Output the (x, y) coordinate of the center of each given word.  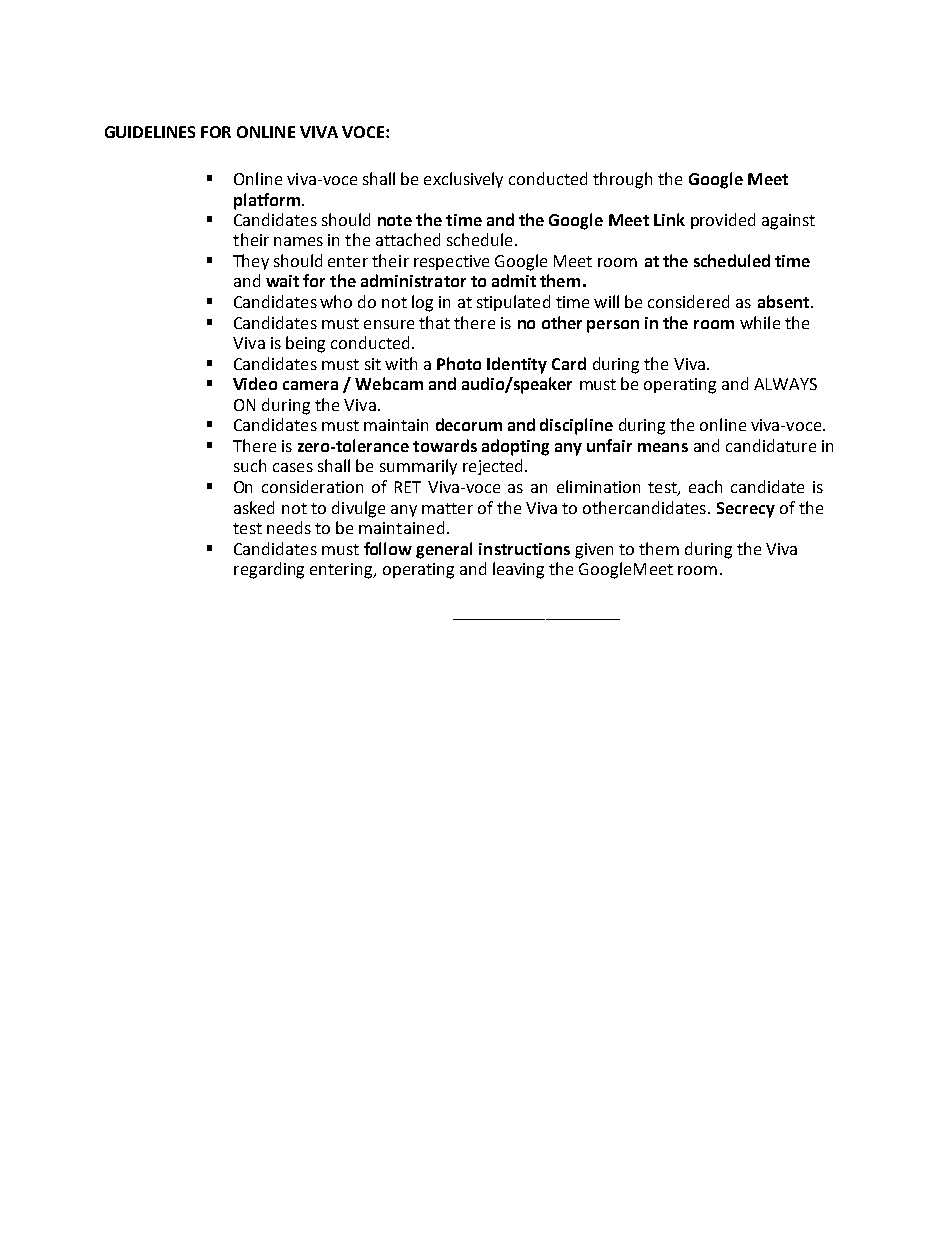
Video (255, 383)
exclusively (463, 180)
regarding (269, 570)
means (663, 447)
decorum (469, 424)
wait (282, 281)
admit (514, 280)
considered (688, 301)
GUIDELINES (150, 132)
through (622, 180)
